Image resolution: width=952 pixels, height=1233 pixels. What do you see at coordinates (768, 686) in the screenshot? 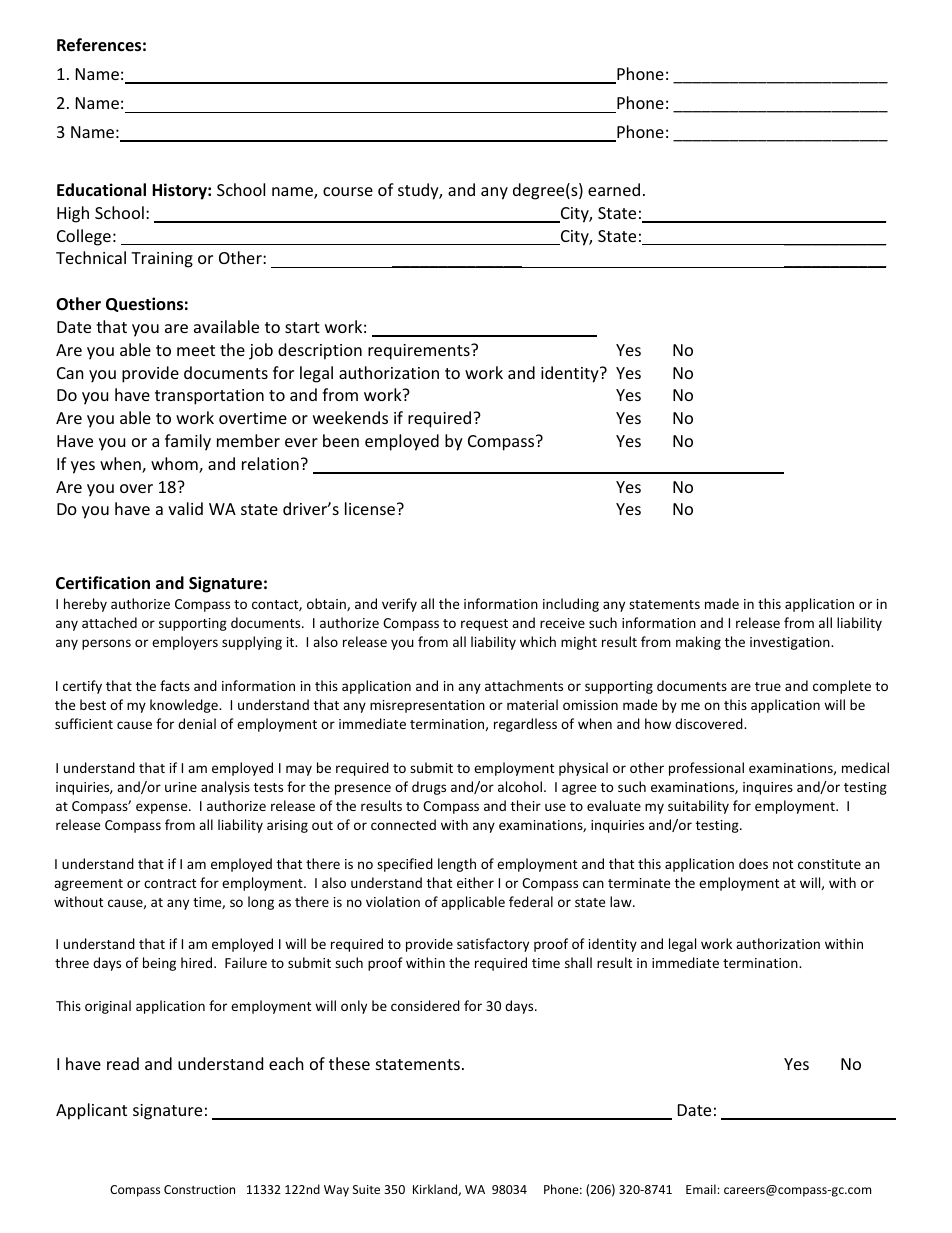
I see `true` at bounding box center [768, 686].
